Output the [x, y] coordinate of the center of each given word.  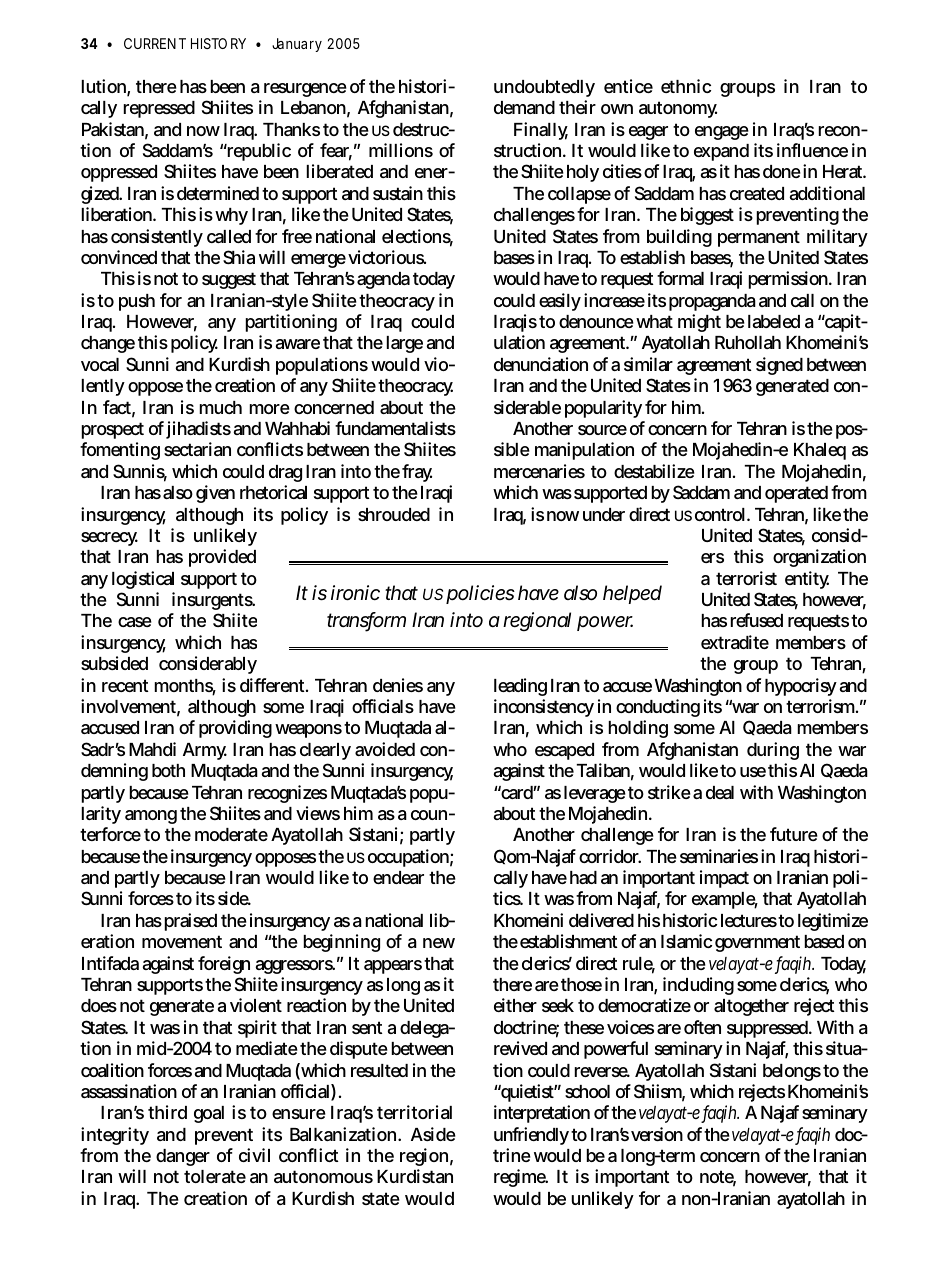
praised [190, 922]
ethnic [686, 86]
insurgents [212, 603]
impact [724, 879]
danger [183, 1157]
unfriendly [531, 1136]
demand [524, 107]
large [404, 344]
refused [756, 620]
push [137, 302]
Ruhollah [748, 342]
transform [366, 621]
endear [398, 877]
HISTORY [218, 43]
